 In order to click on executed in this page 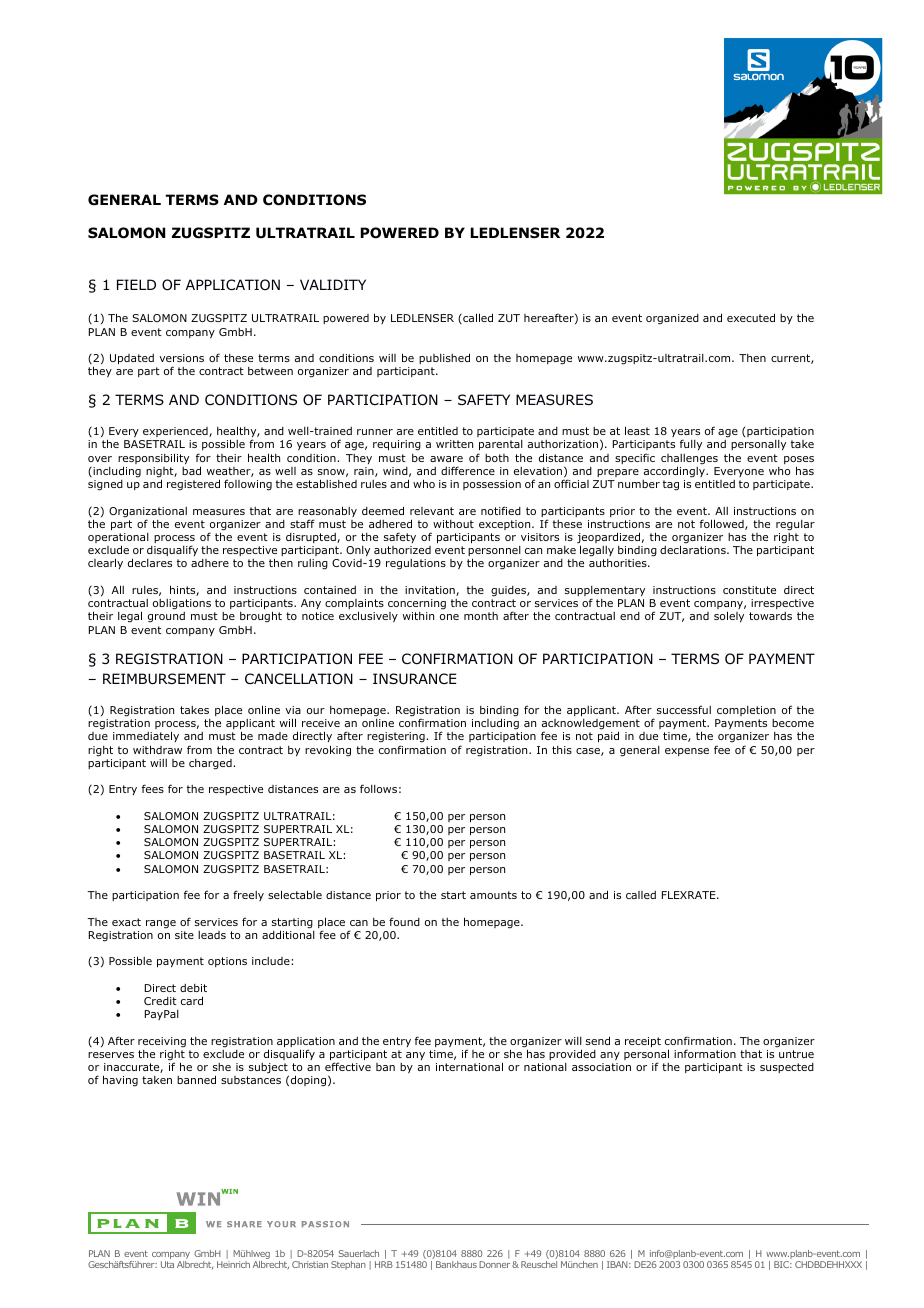, I will do `click(751, 317)`.
